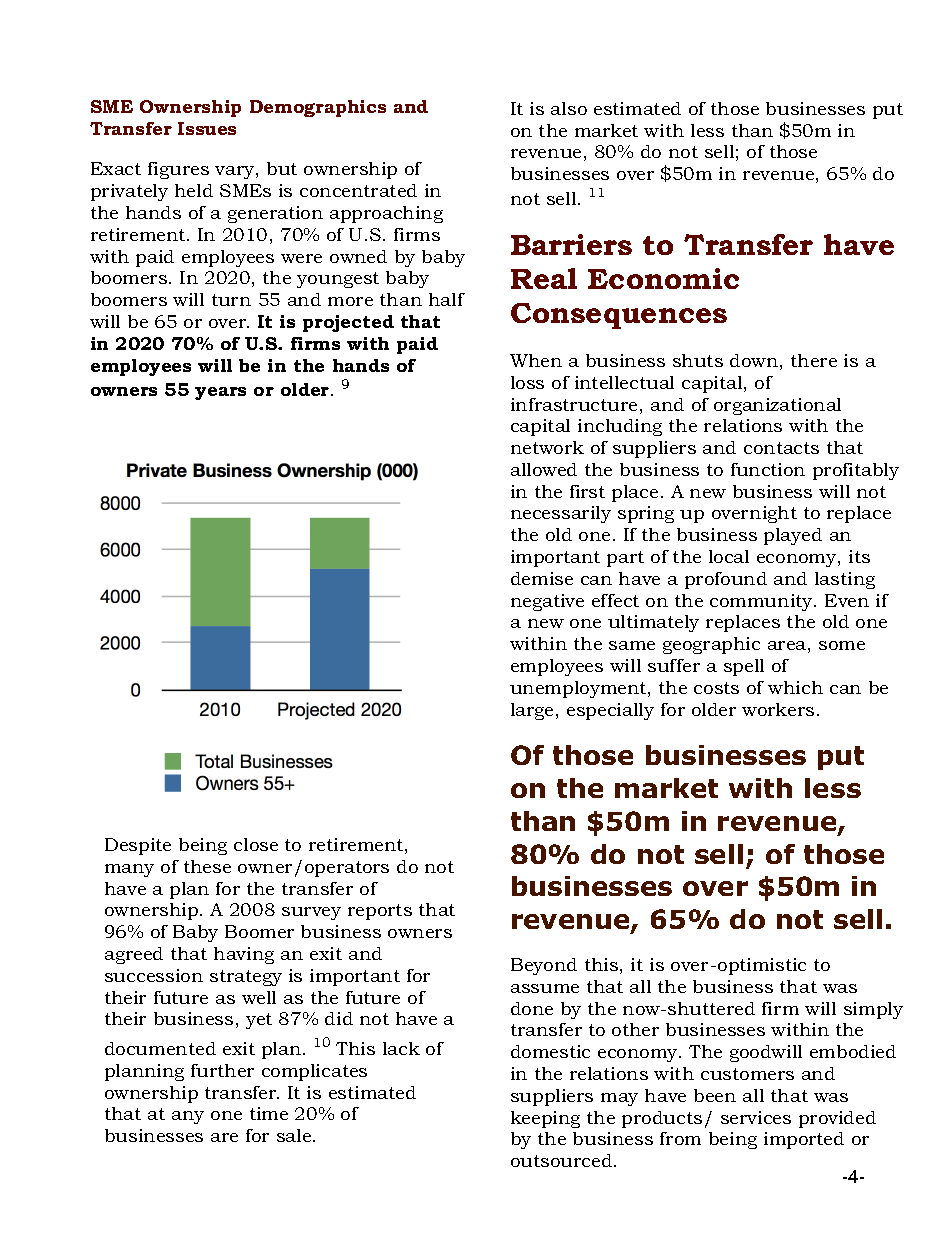 This document has width=952, height=1233. I want to click on also, so click(569, 108).
